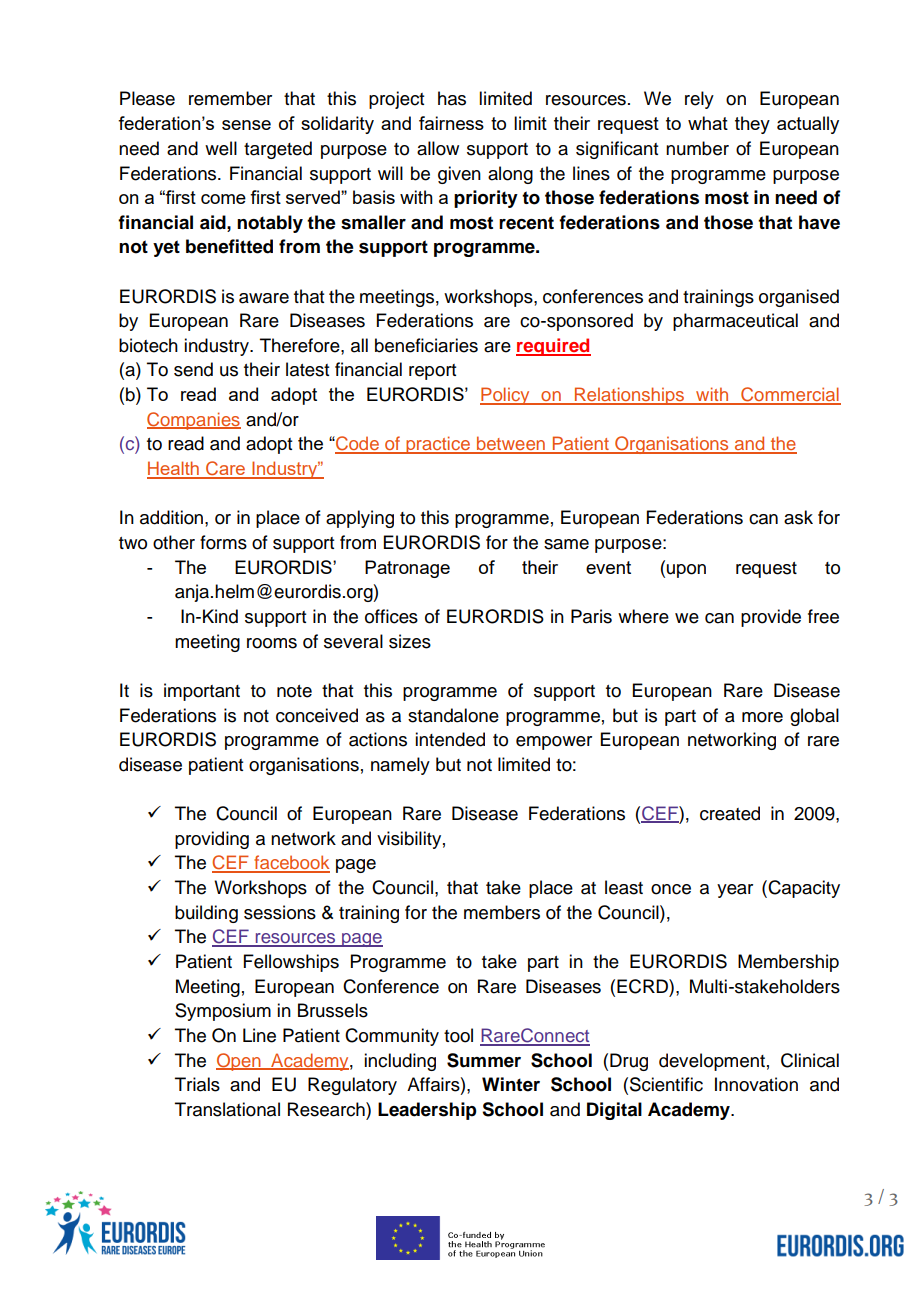  I want to click on between, so click(511, 444).
